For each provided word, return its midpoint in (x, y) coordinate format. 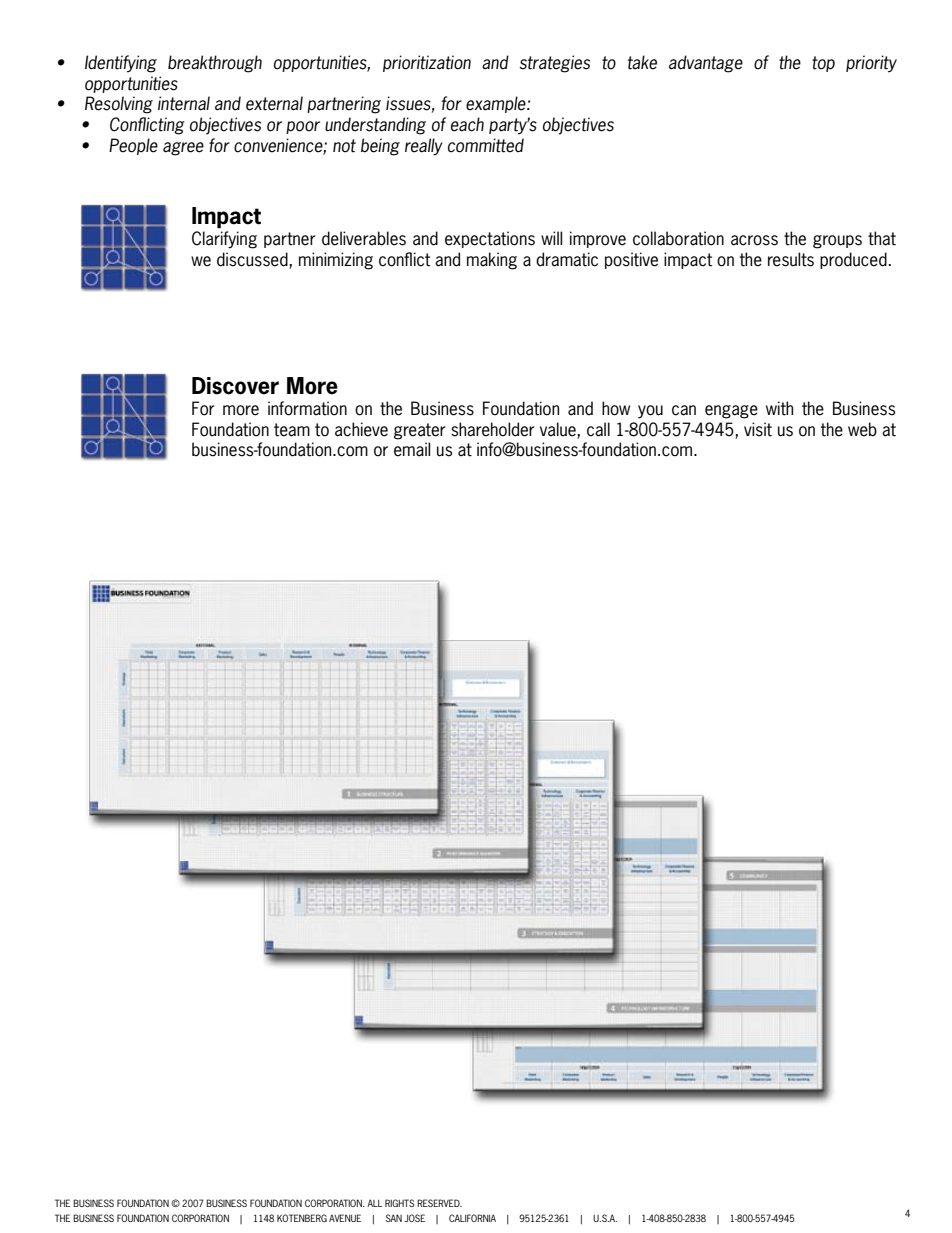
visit (758, 429)
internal (184, 103)
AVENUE (345, 1218)
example (497, 104)
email (412, 449)
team (292, 430)
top (823, 64)
